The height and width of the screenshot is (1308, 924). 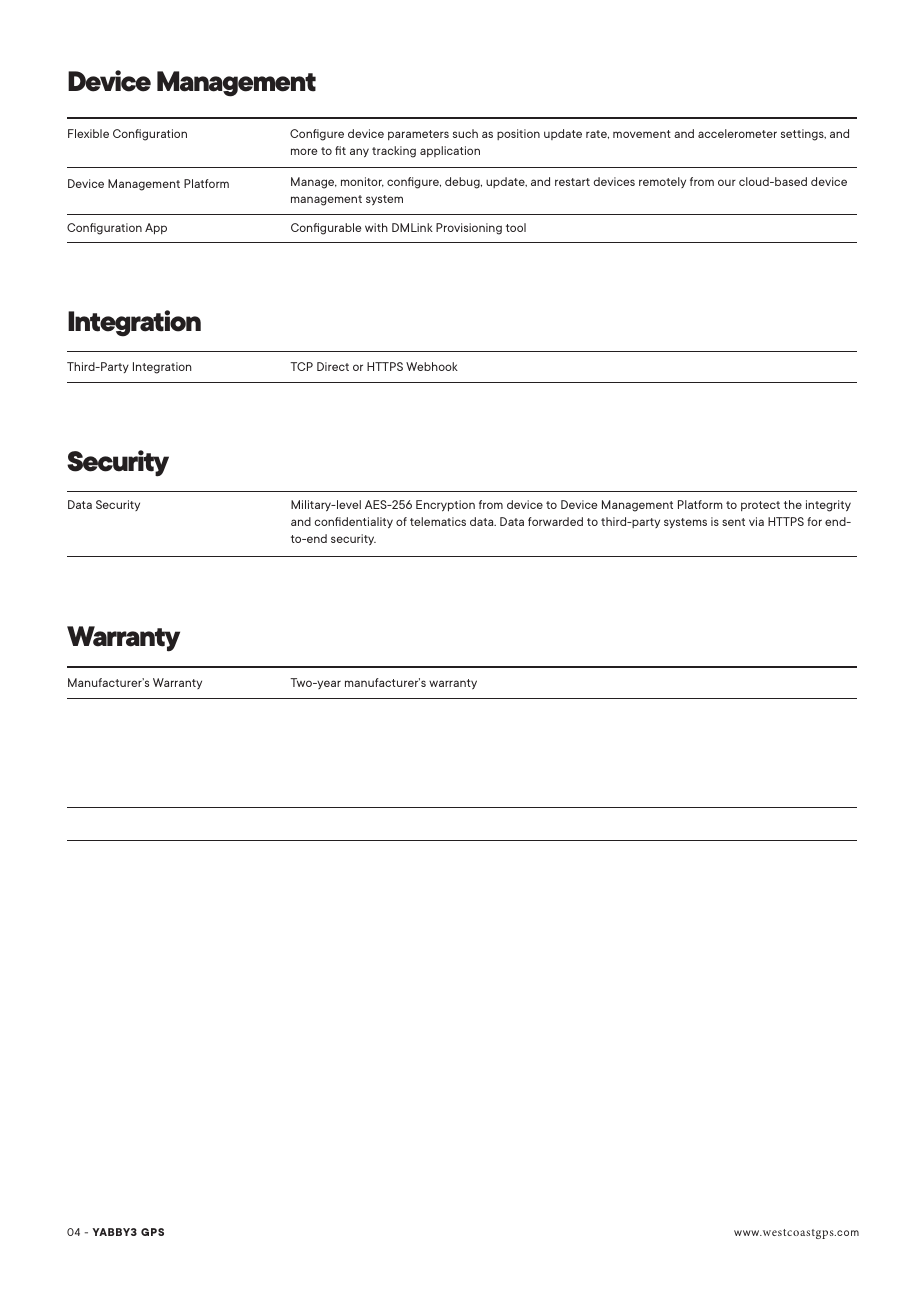 I want to click on Encryption, so click(x=445, y=506).
